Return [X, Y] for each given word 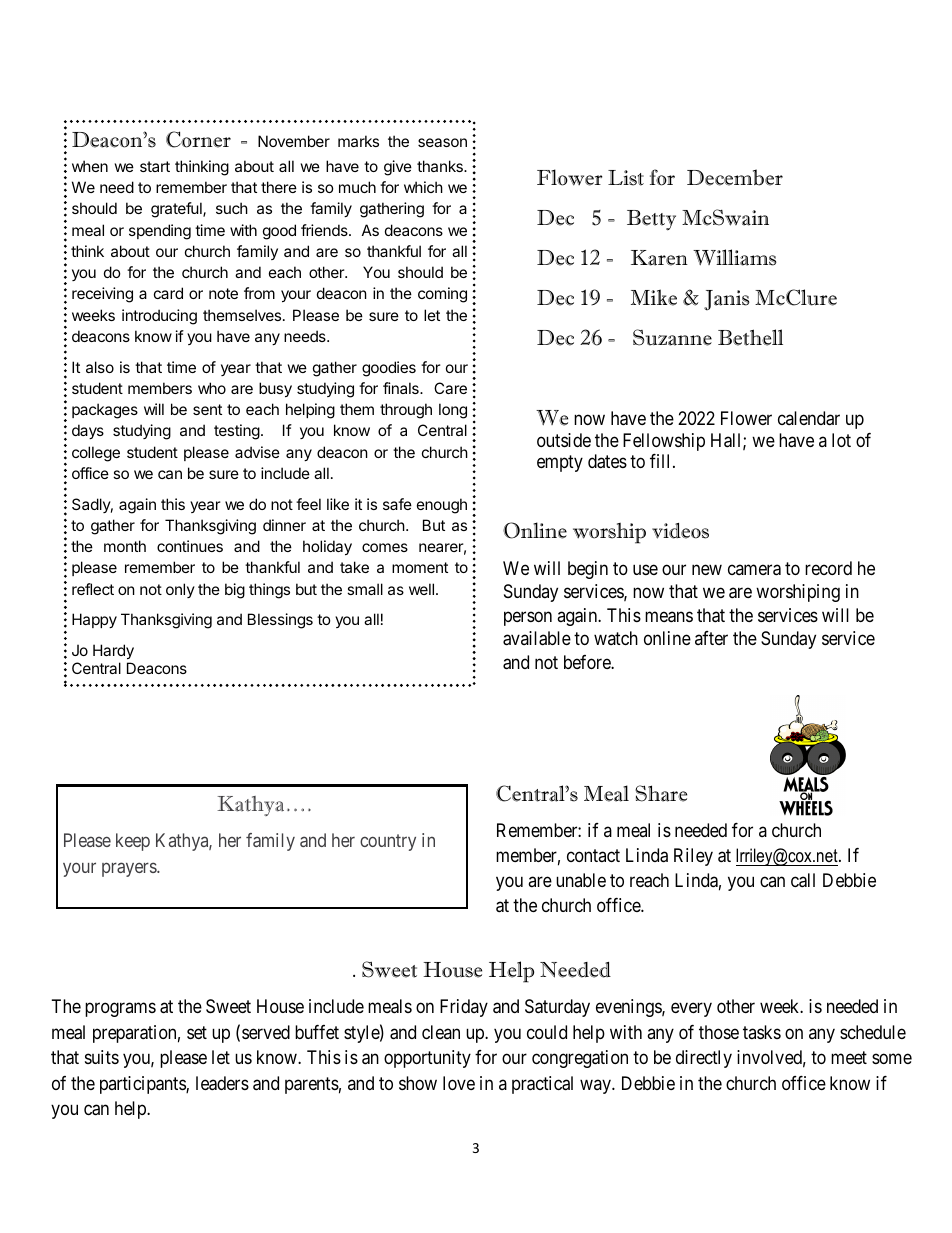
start [155, 166]
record [828, 568]
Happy [94, 620]
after [711, 638]
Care [450, 388]
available [537, 638]
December [735, 177]
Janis [727, 300]
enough [442, 506]
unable [581, 880]
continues [190, 546]
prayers [130, 869]
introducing [159, 317]
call [803, 880]
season [442, 142]
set [197, 1032]
